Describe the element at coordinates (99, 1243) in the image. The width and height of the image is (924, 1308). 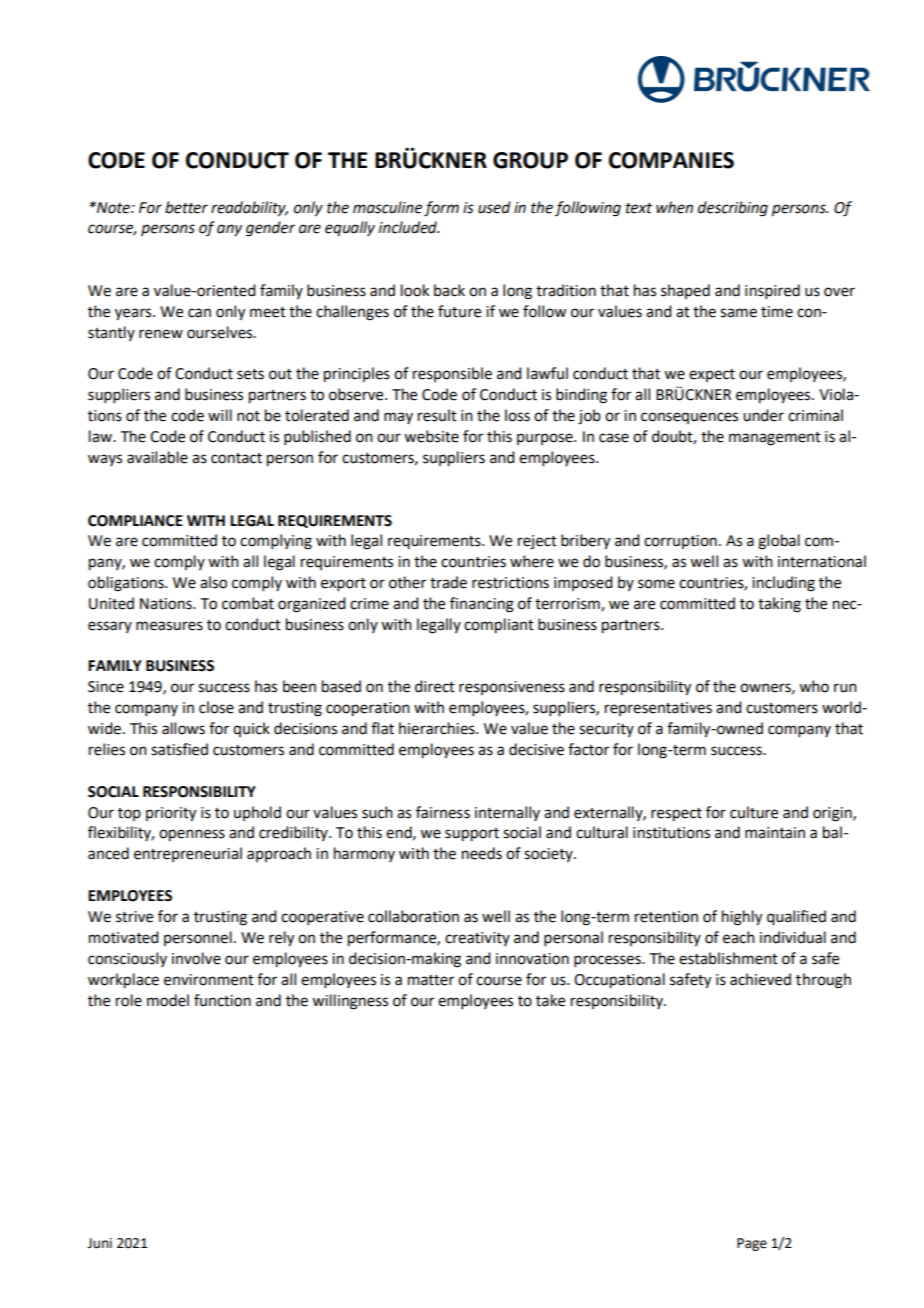
I see `Juni` at that location.
